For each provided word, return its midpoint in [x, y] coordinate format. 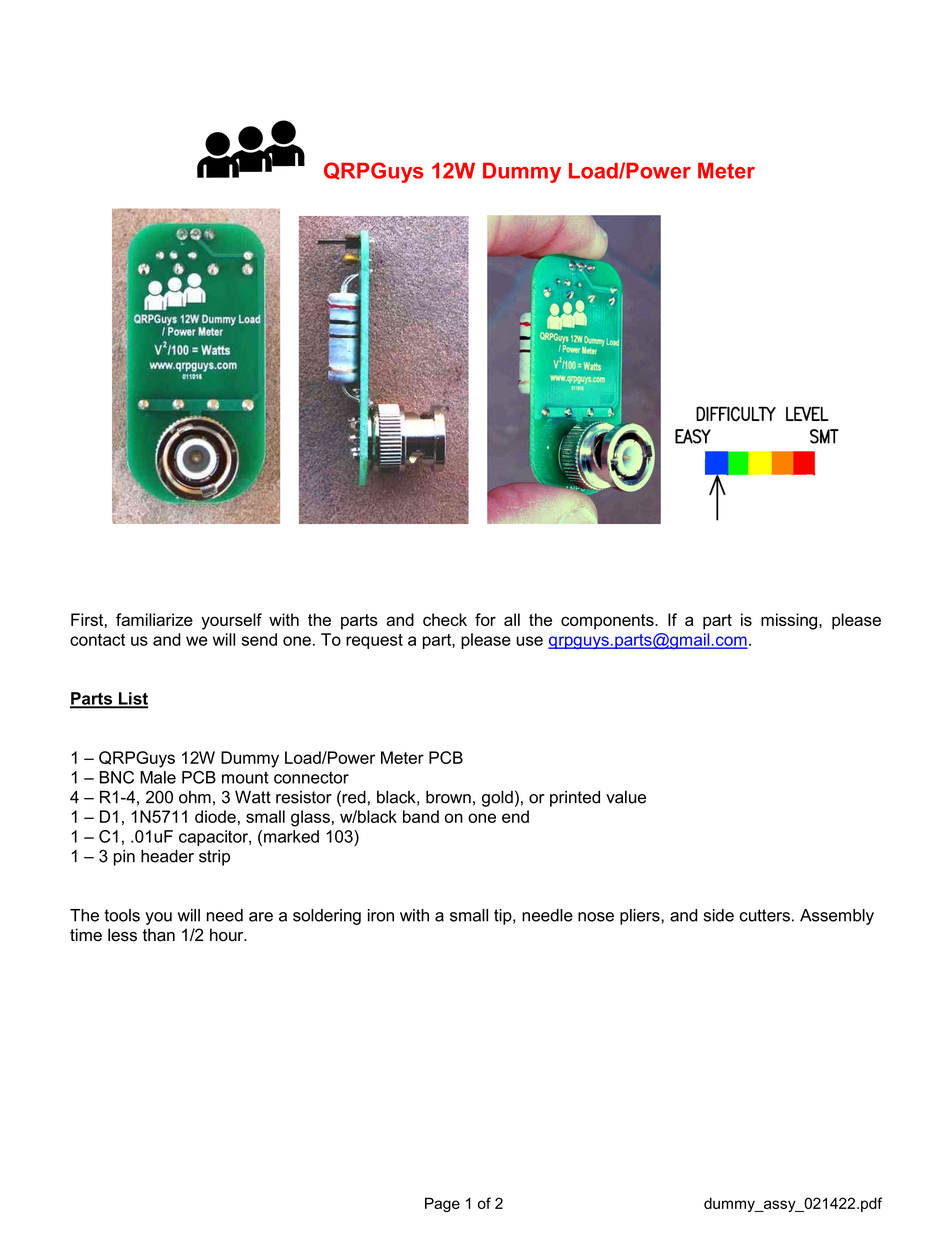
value [626, 797]
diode [215, 816]
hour [228, 935]
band [421, 816]
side [719, 915]
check [445, 619]
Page [442, 1204]
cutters [764, 915]
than [158, 935]
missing [789, 621]
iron [381, 915]
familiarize [154, 619]
